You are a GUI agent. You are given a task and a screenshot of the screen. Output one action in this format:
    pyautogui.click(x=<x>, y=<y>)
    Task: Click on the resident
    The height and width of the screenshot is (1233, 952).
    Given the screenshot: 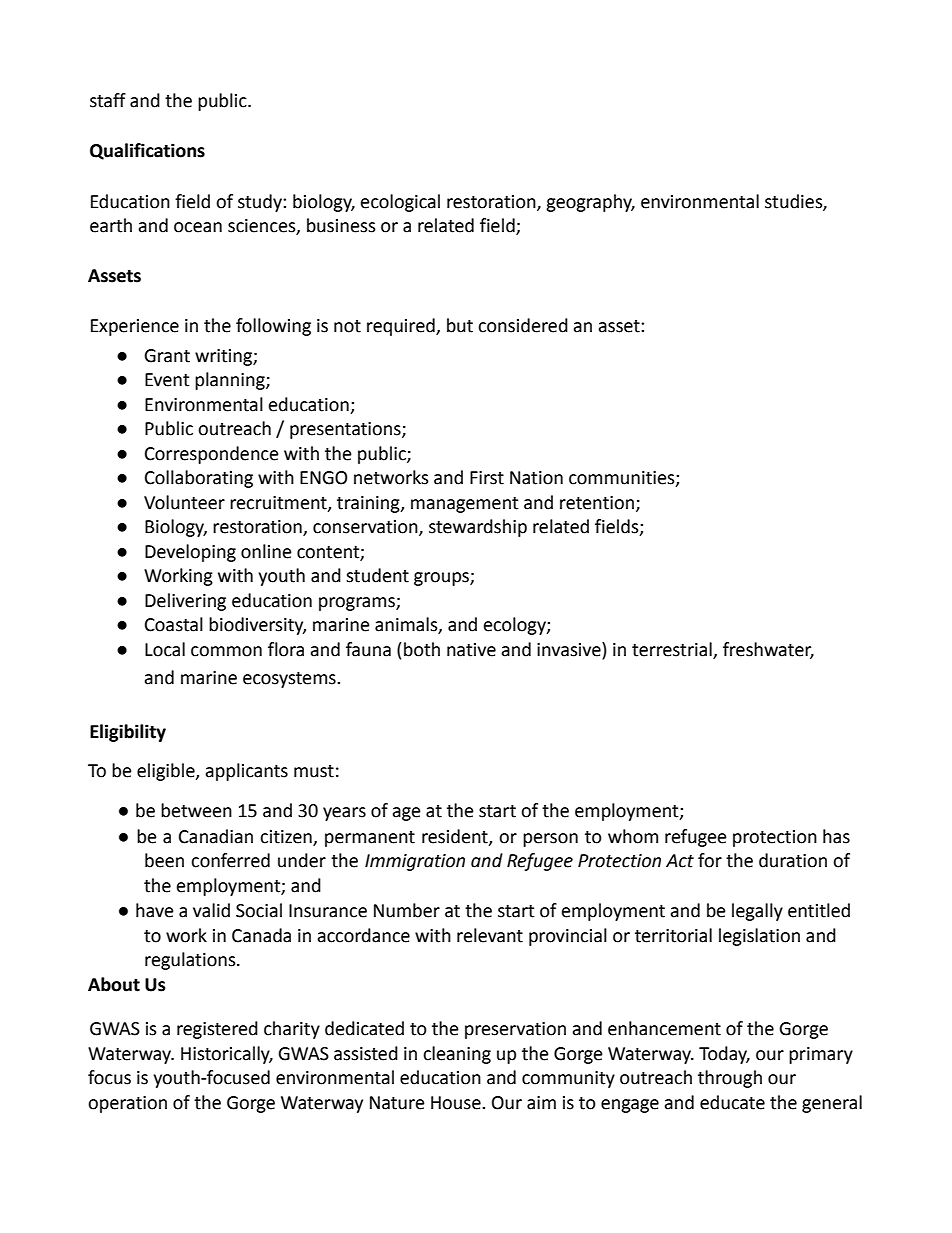 What is the action you would take?
    pyautogui.click(x=456, y=837)
